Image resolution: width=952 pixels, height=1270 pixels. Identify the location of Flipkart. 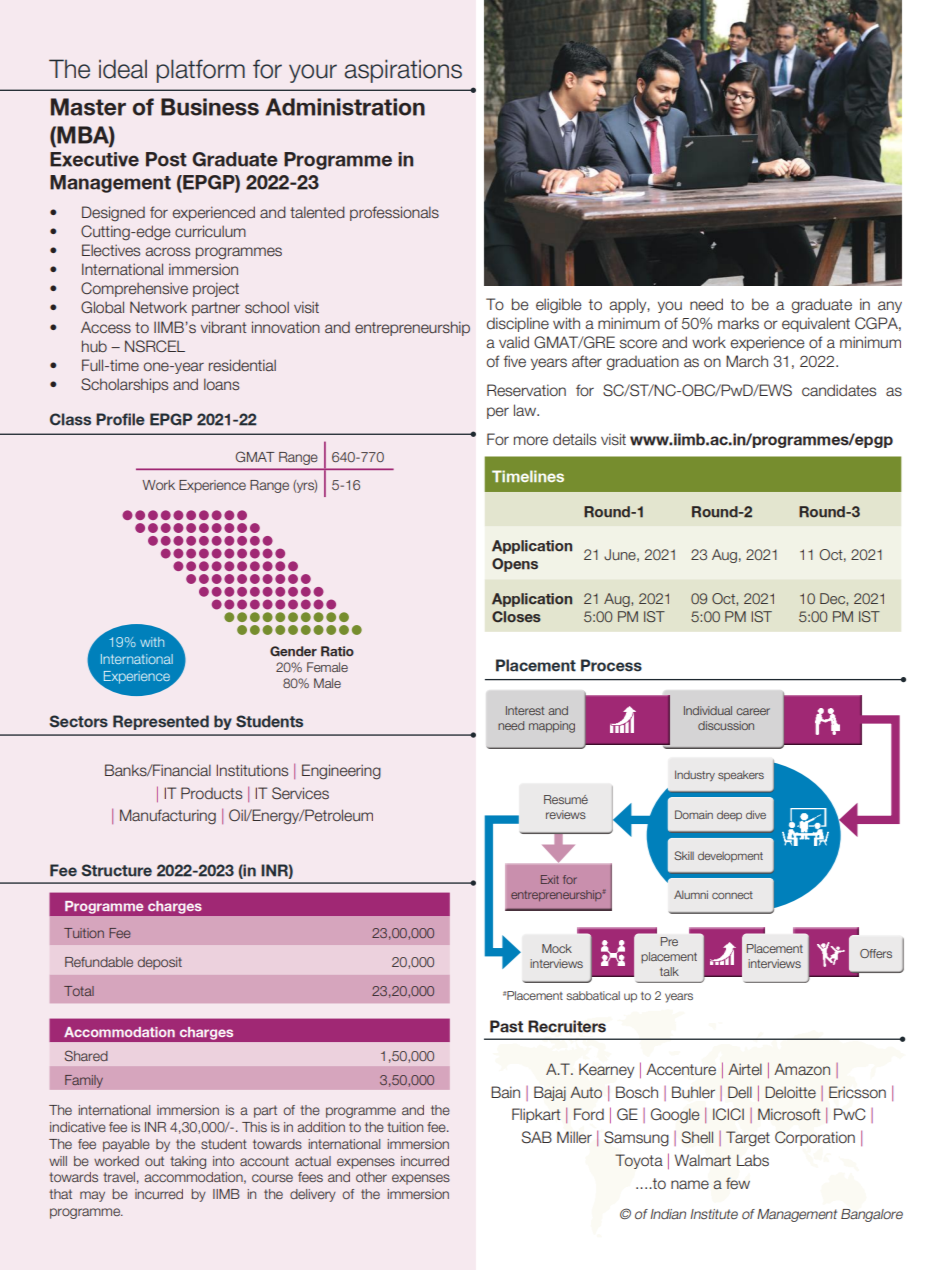
(536, 1115).
